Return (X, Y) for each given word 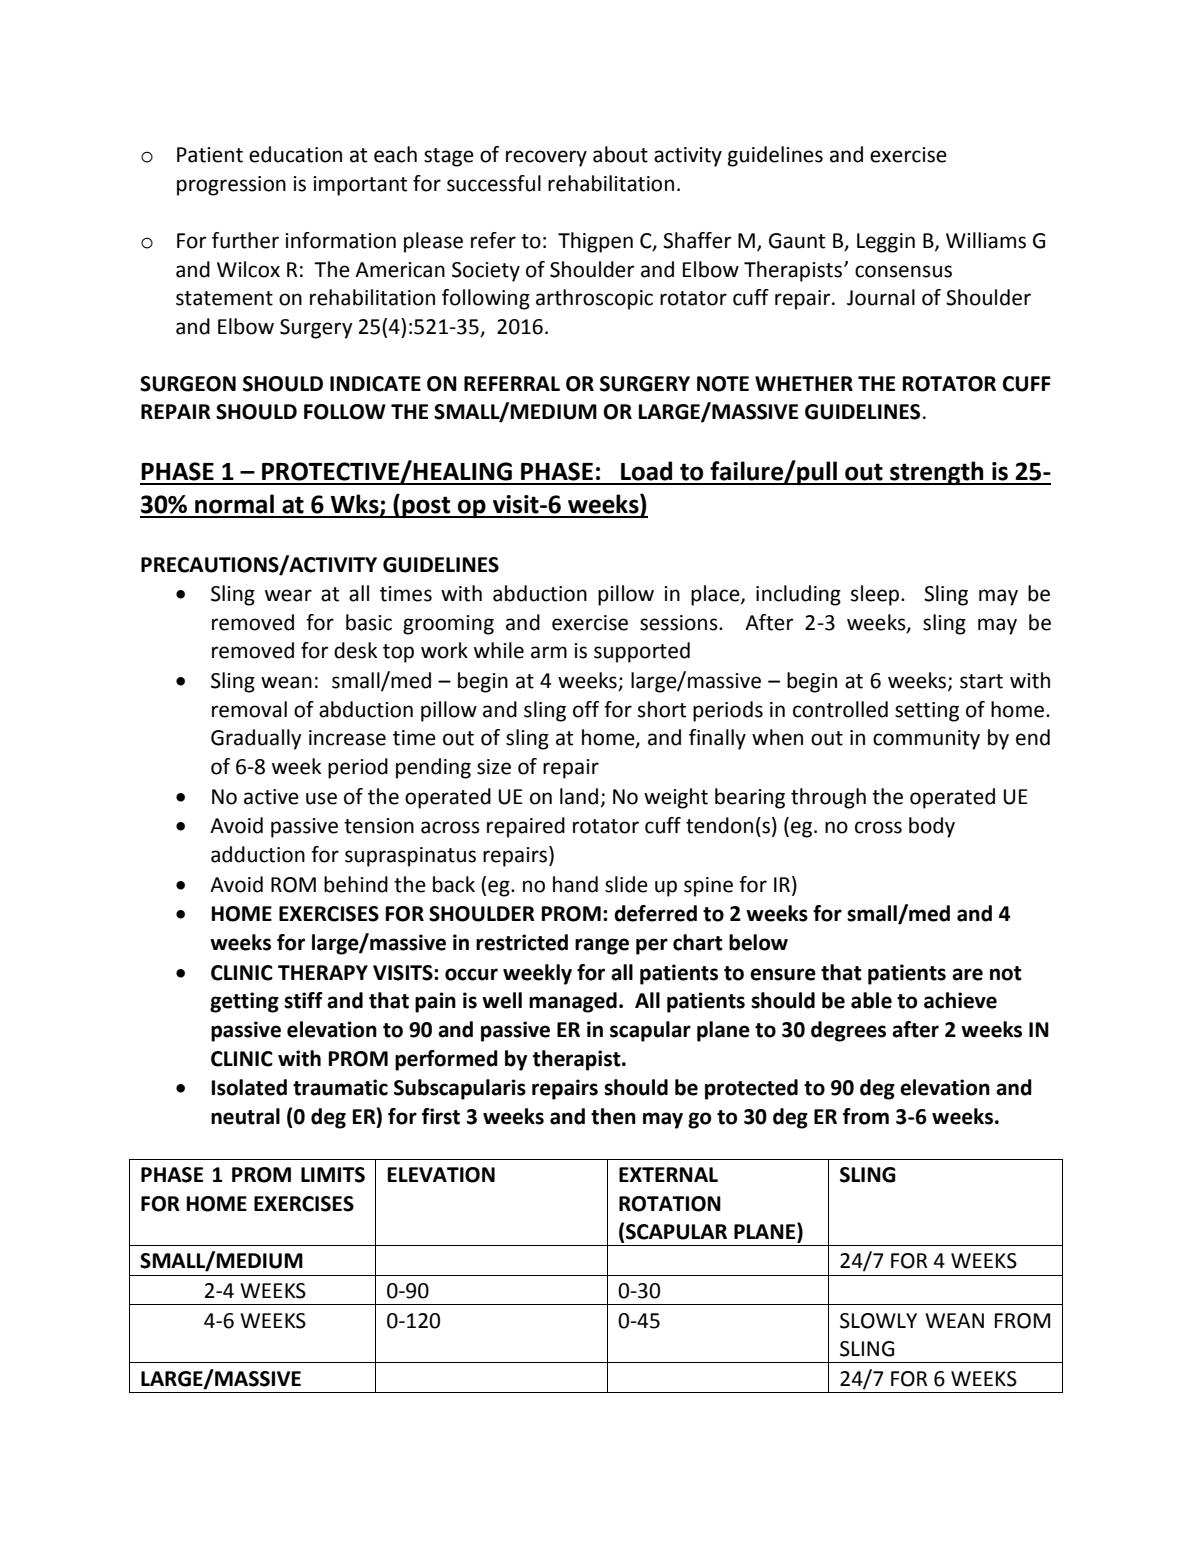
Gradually (256, 739)
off (586, 709)
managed (573, 1002)
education (295, 154)
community (926, 740)
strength (937, 473)
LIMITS (333, 1175)
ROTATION (670, 1204)
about (620, 154)
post (426, 507)
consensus (903, 271)
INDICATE (375, 384)
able (871, 1000)
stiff (303, 1000)
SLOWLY (878, 1321)
